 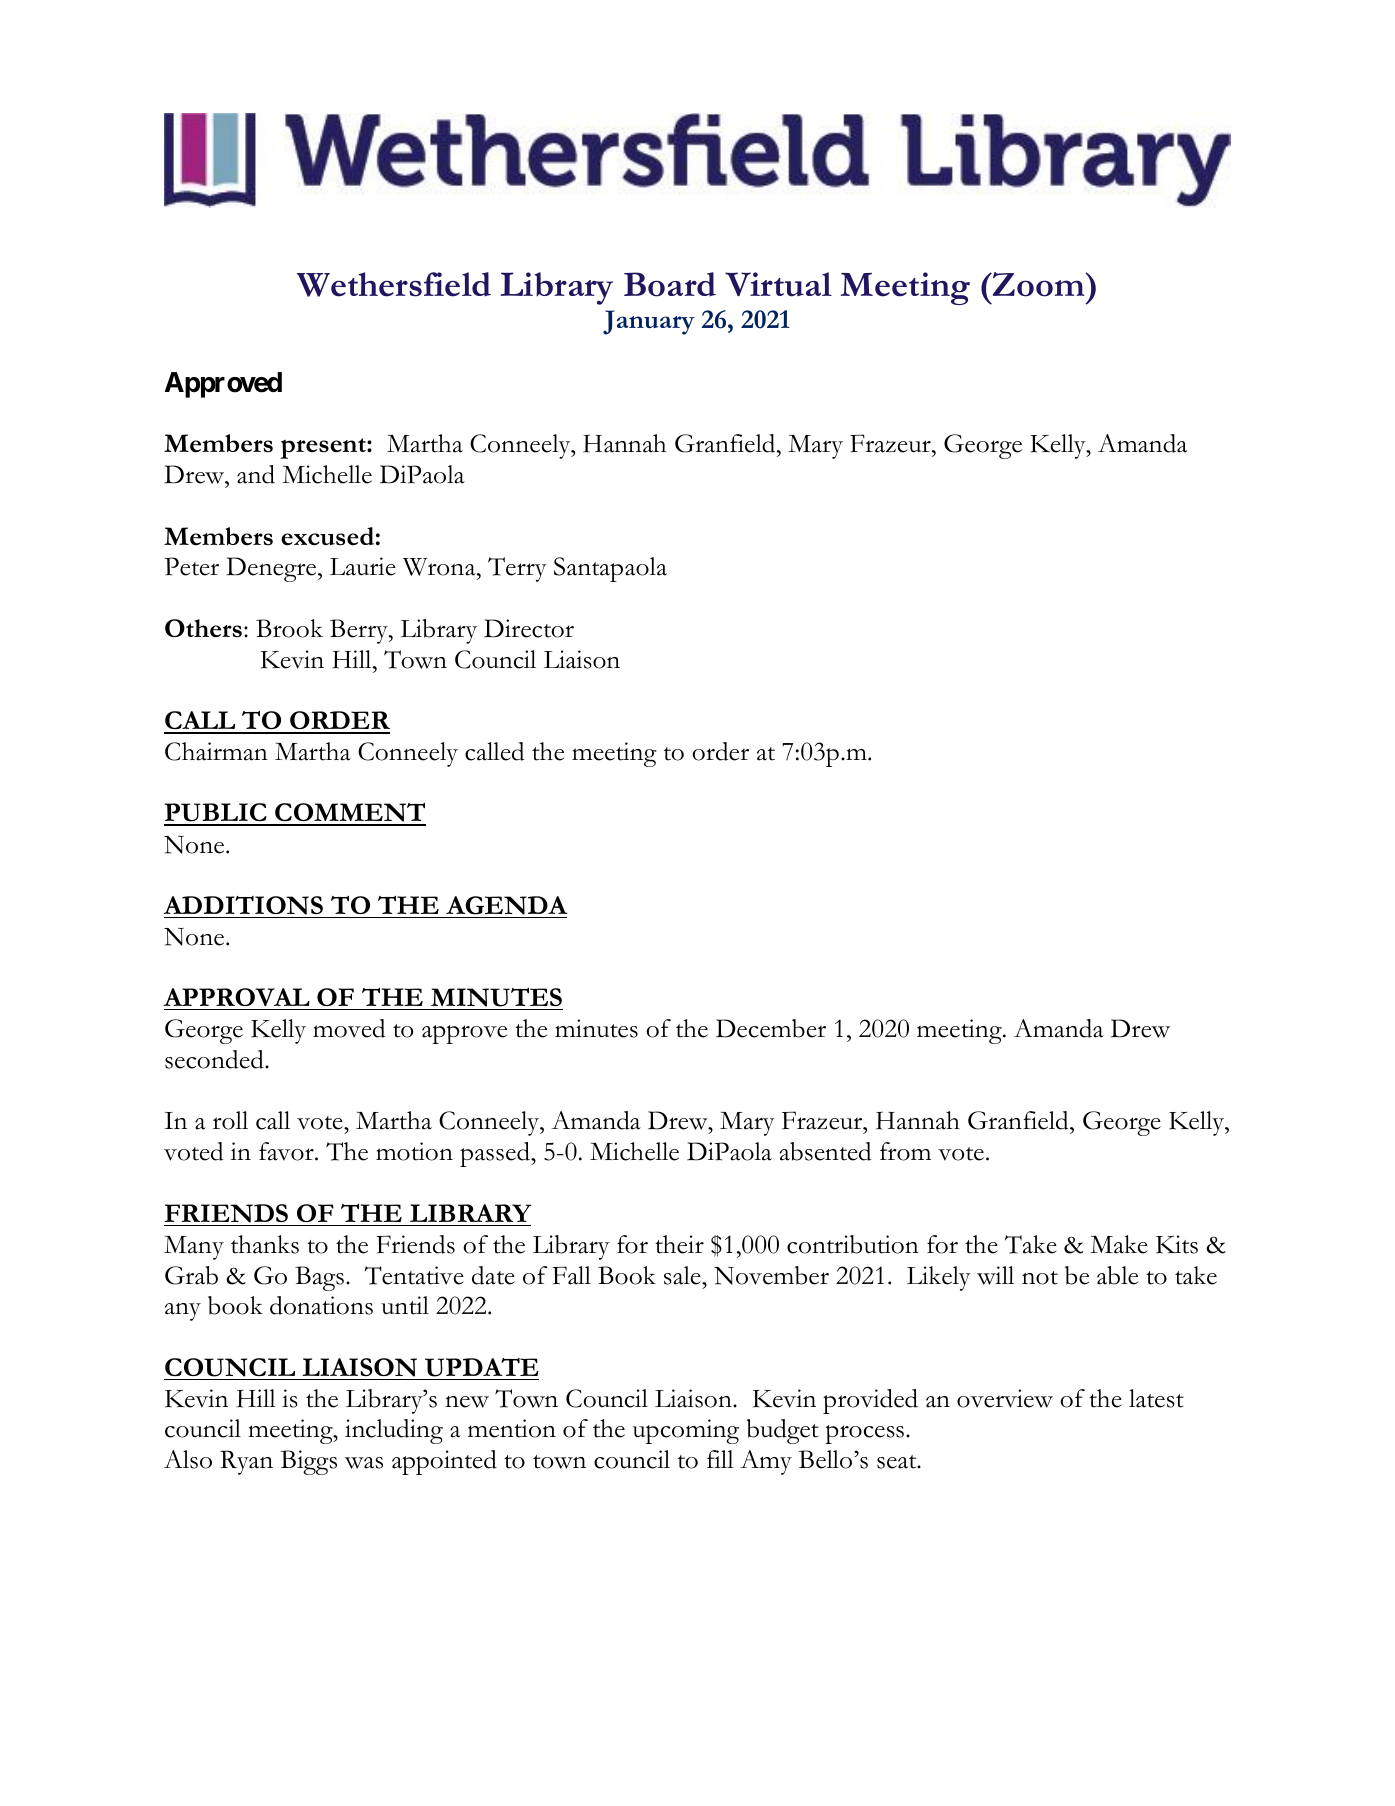 I want to click on present, so click(x=324, y=448).
